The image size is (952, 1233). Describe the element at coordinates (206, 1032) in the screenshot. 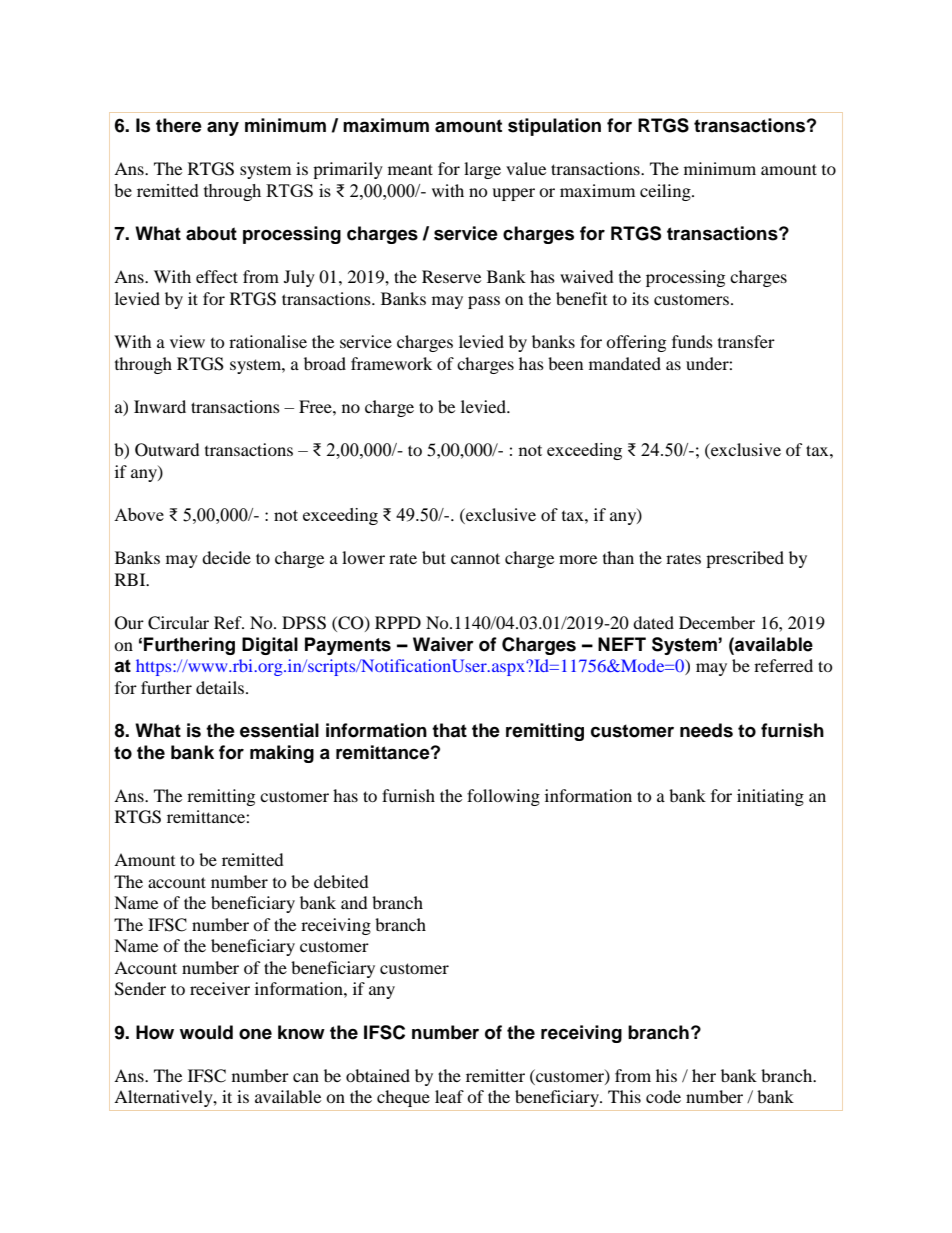

I see `would` at that location.
